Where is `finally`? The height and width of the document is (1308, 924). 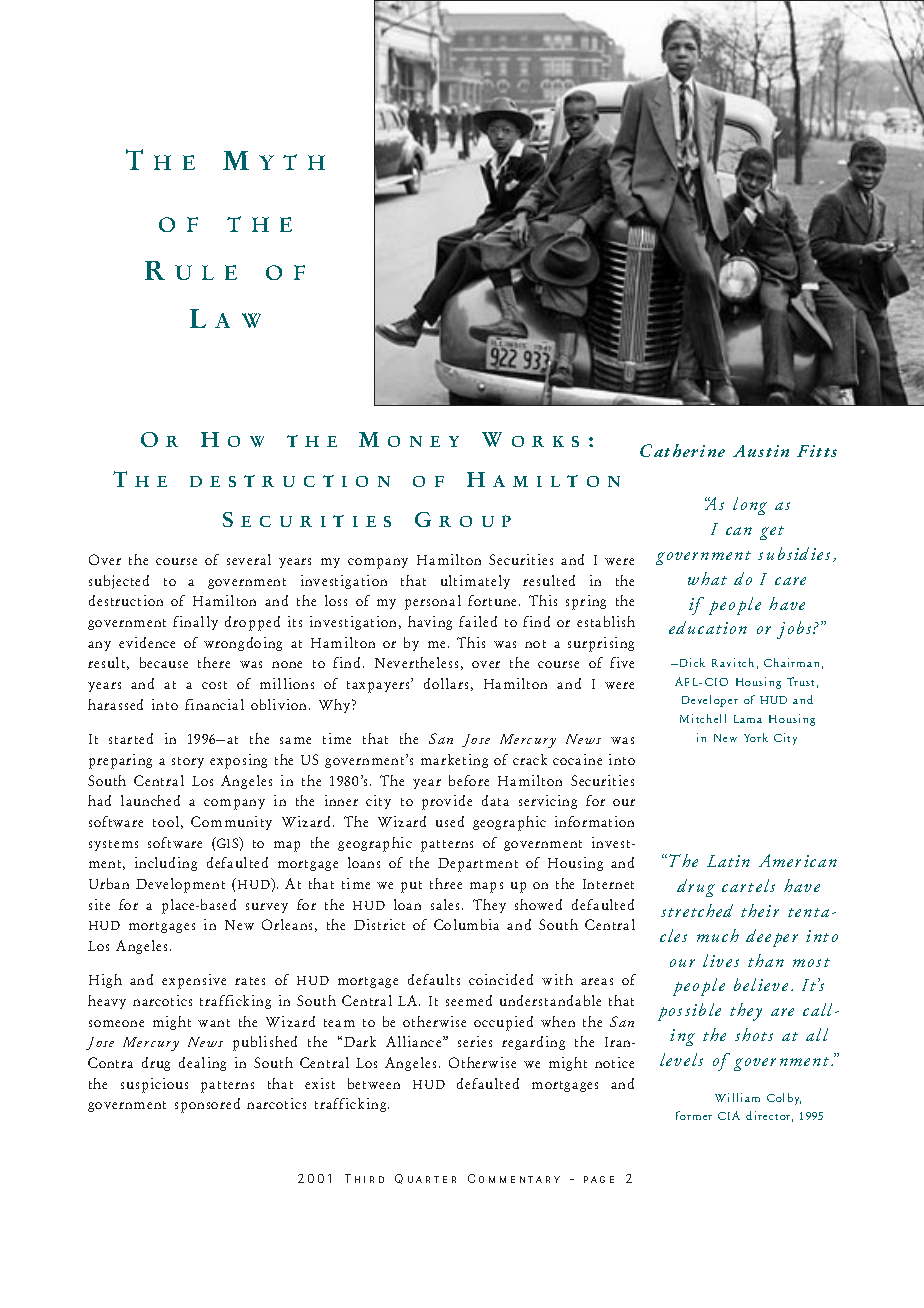 finally is located at coordinates (195, 623).
